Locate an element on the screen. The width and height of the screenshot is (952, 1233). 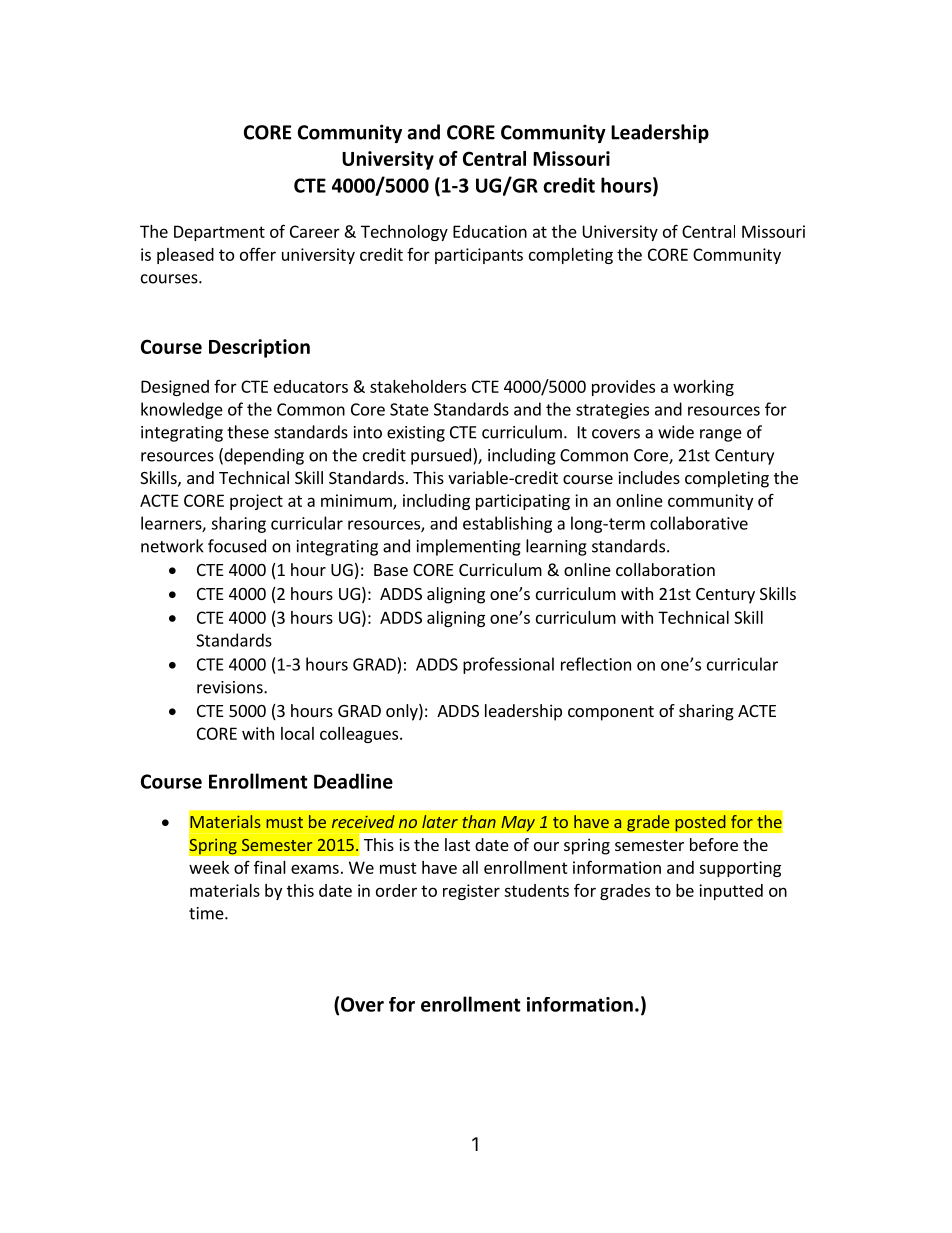
pursued is located at coordinates (441, 456).
